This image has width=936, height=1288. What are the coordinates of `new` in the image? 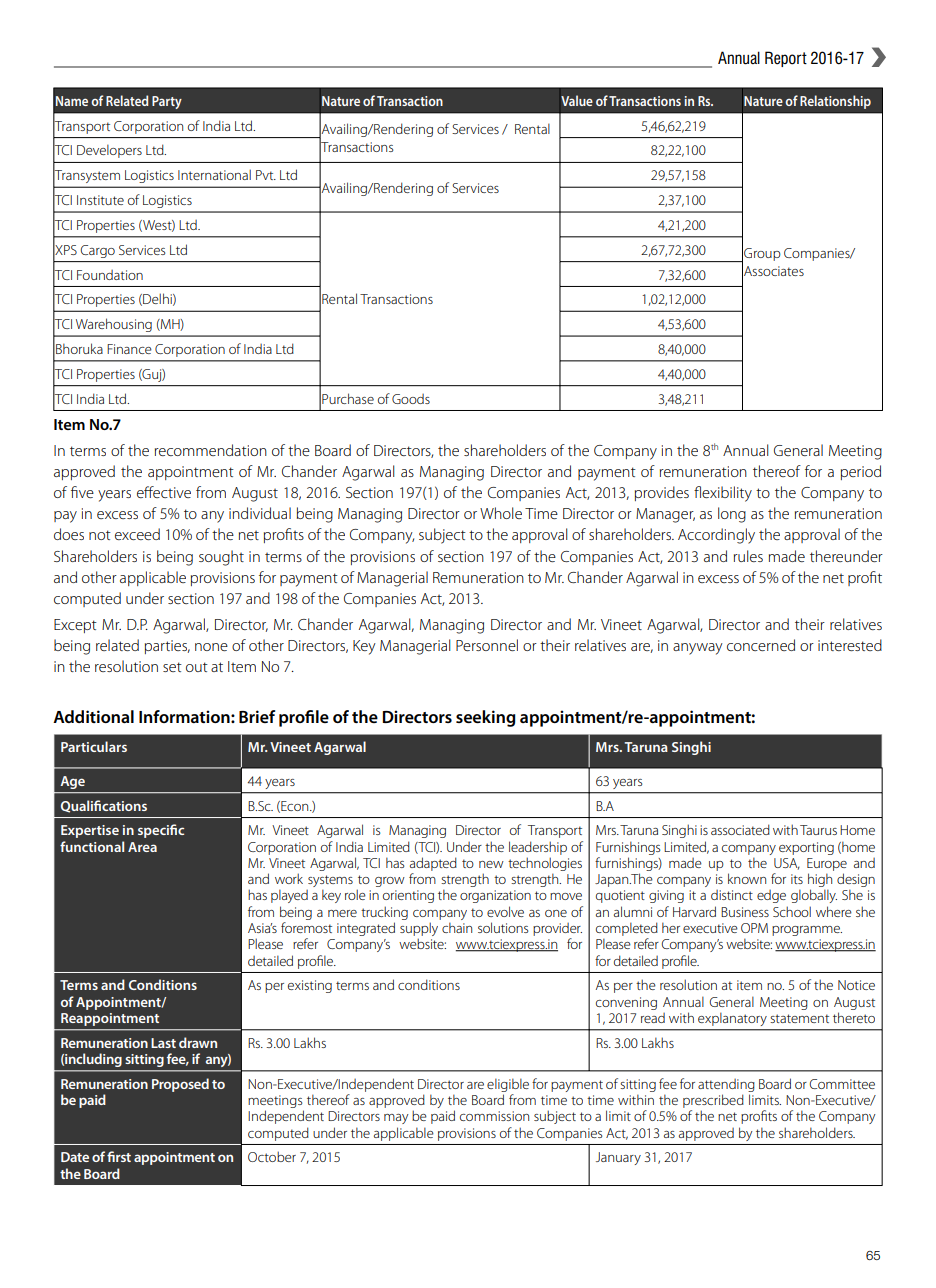 It's located at (491, 864).
